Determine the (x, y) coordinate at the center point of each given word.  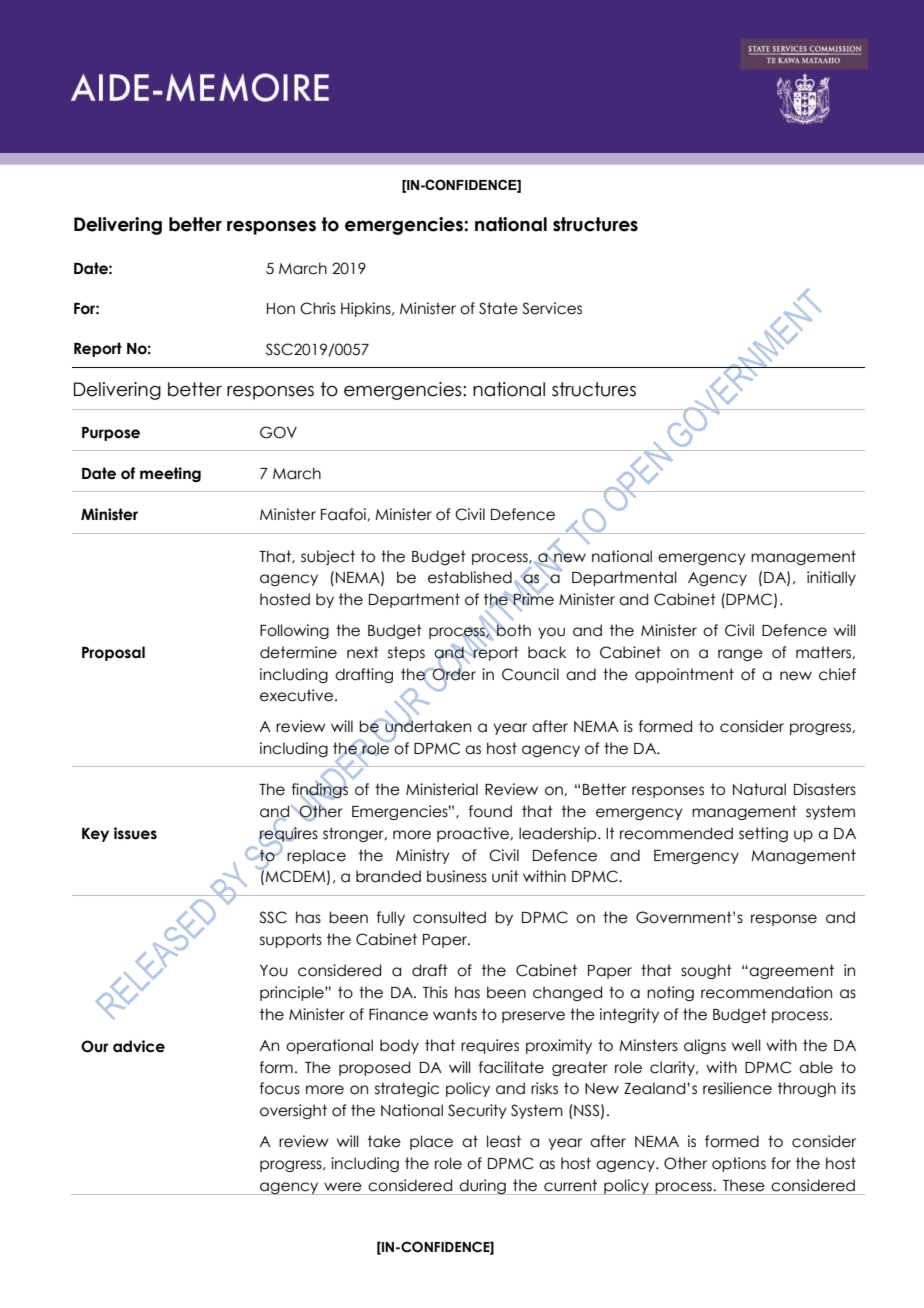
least (504, 1141)
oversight (293, 1111)
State (498, 308)
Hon (281, 309)
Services (552, 308)
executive (296, 695)
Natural (759, 789)
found (490, 811)
